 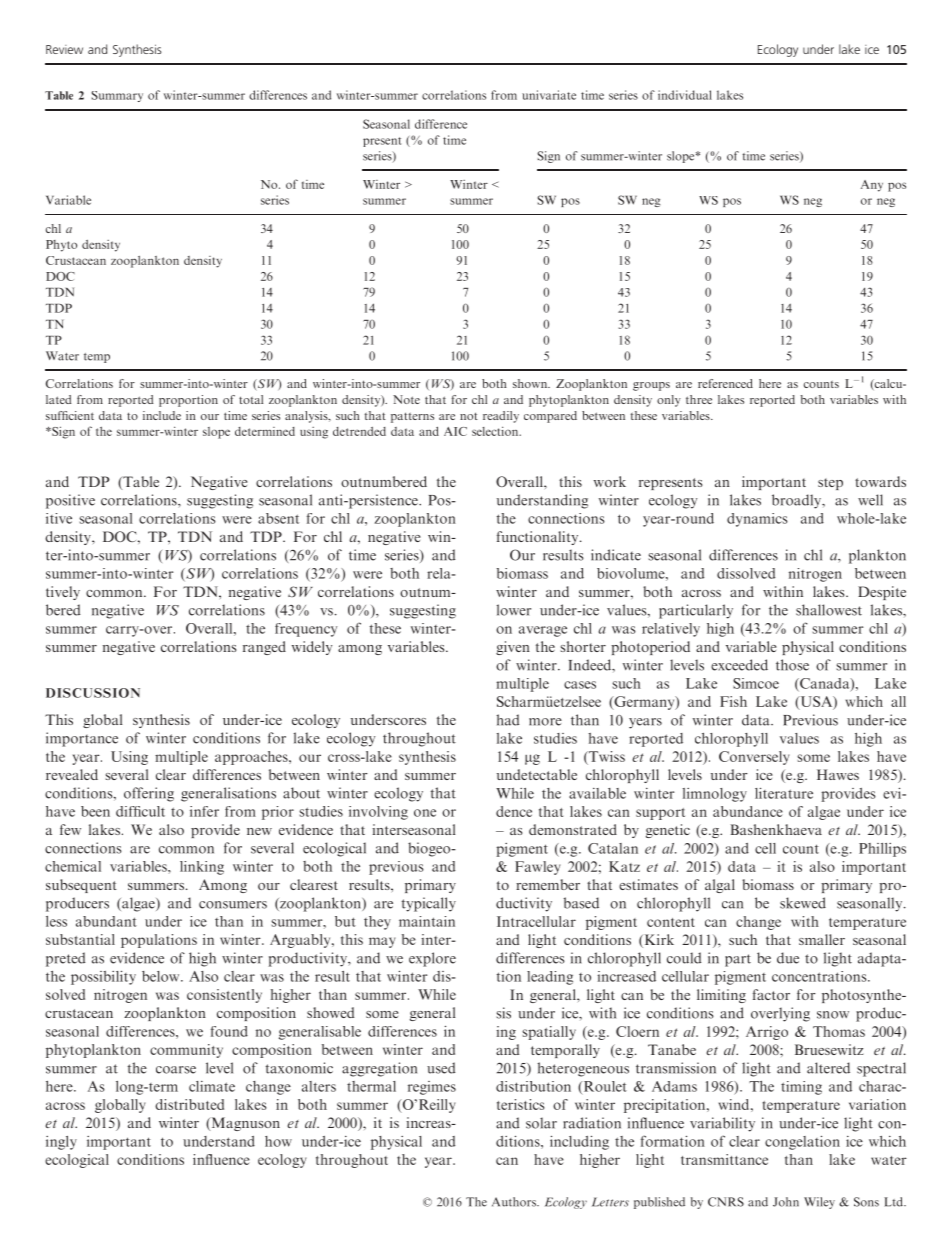 I want to click on abundant, so click(x=106, y=921).
